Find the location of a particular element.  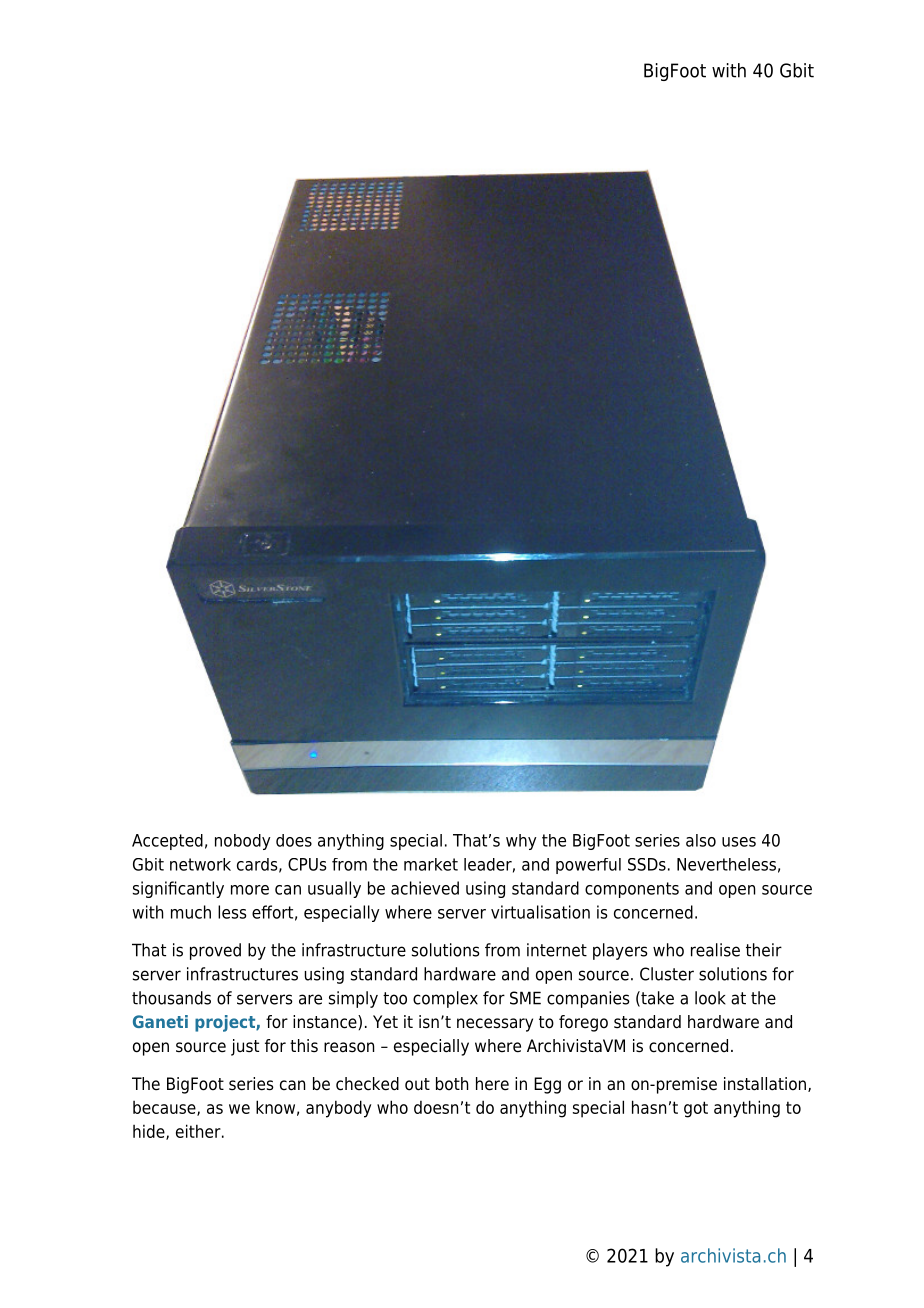

also is located at coordinates (701, 840).
